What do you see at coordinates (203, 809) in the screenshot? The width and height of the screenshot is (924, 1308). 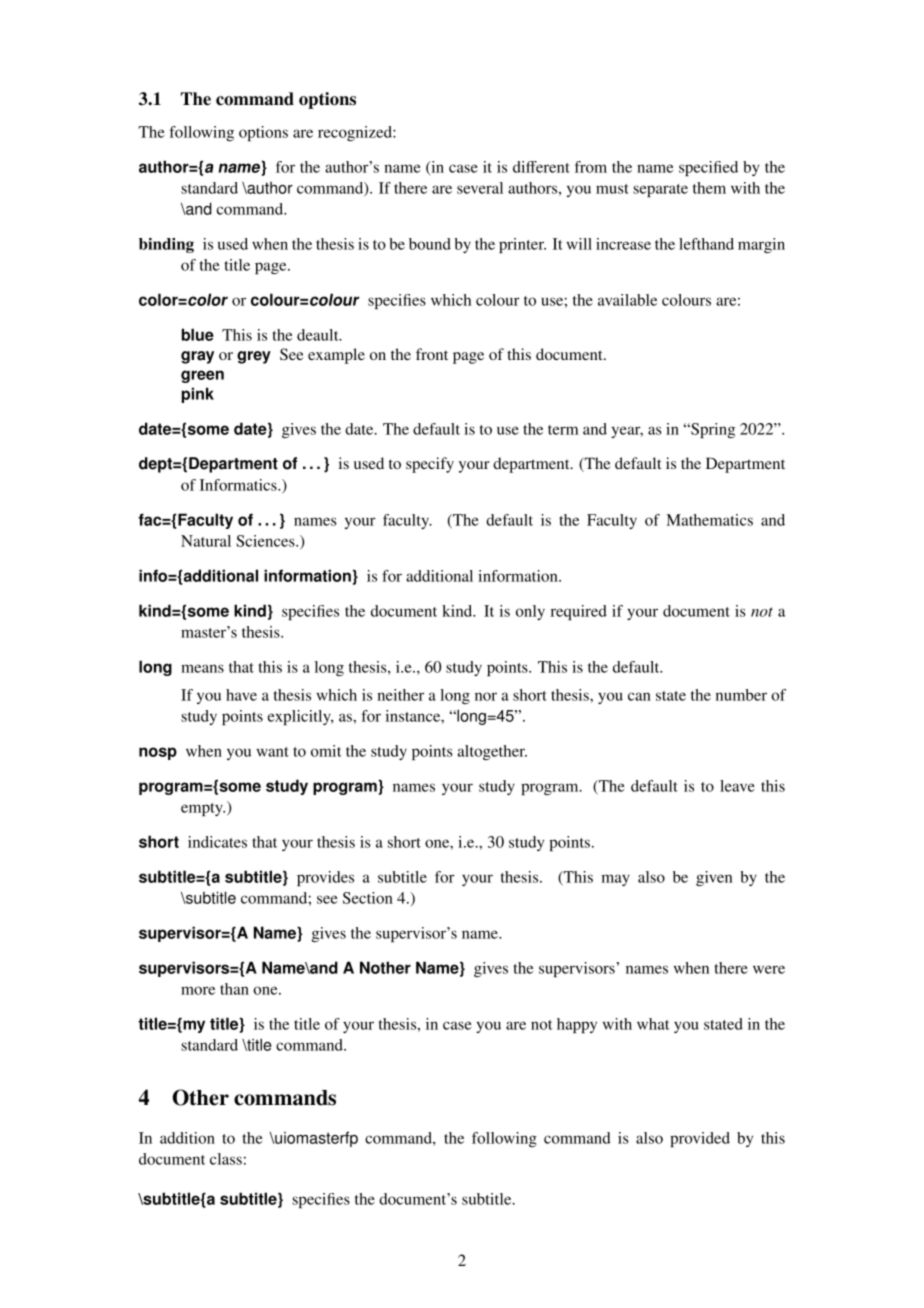 I see `empty` at bounding box center [203, 809].
